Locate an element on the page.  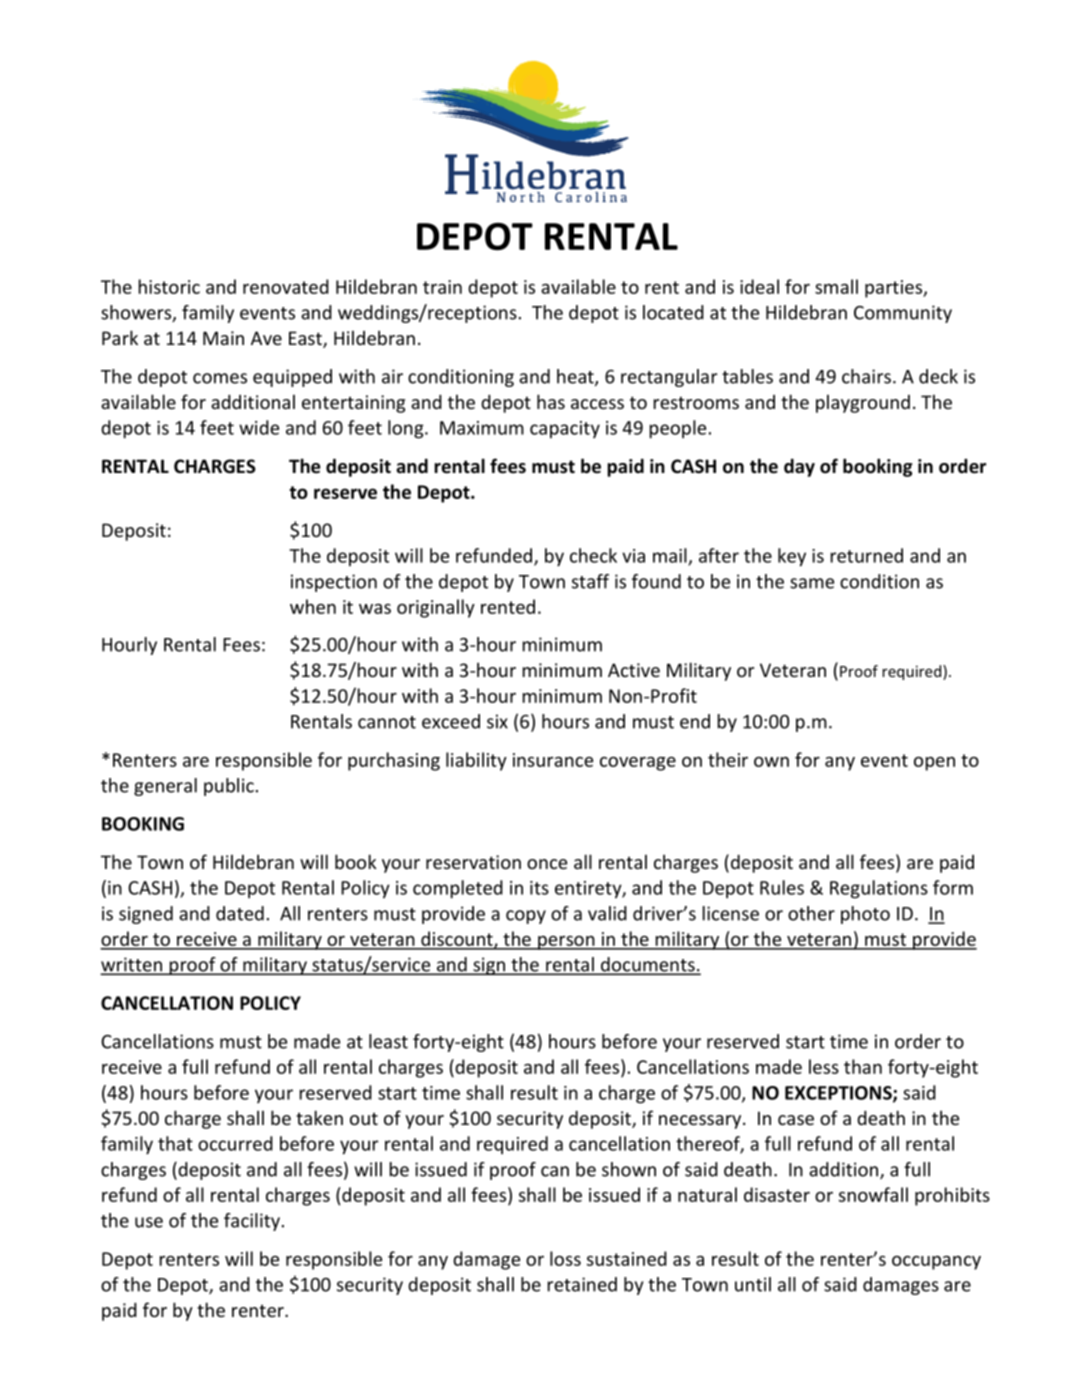
Main is located at coordinates (223, 338).
